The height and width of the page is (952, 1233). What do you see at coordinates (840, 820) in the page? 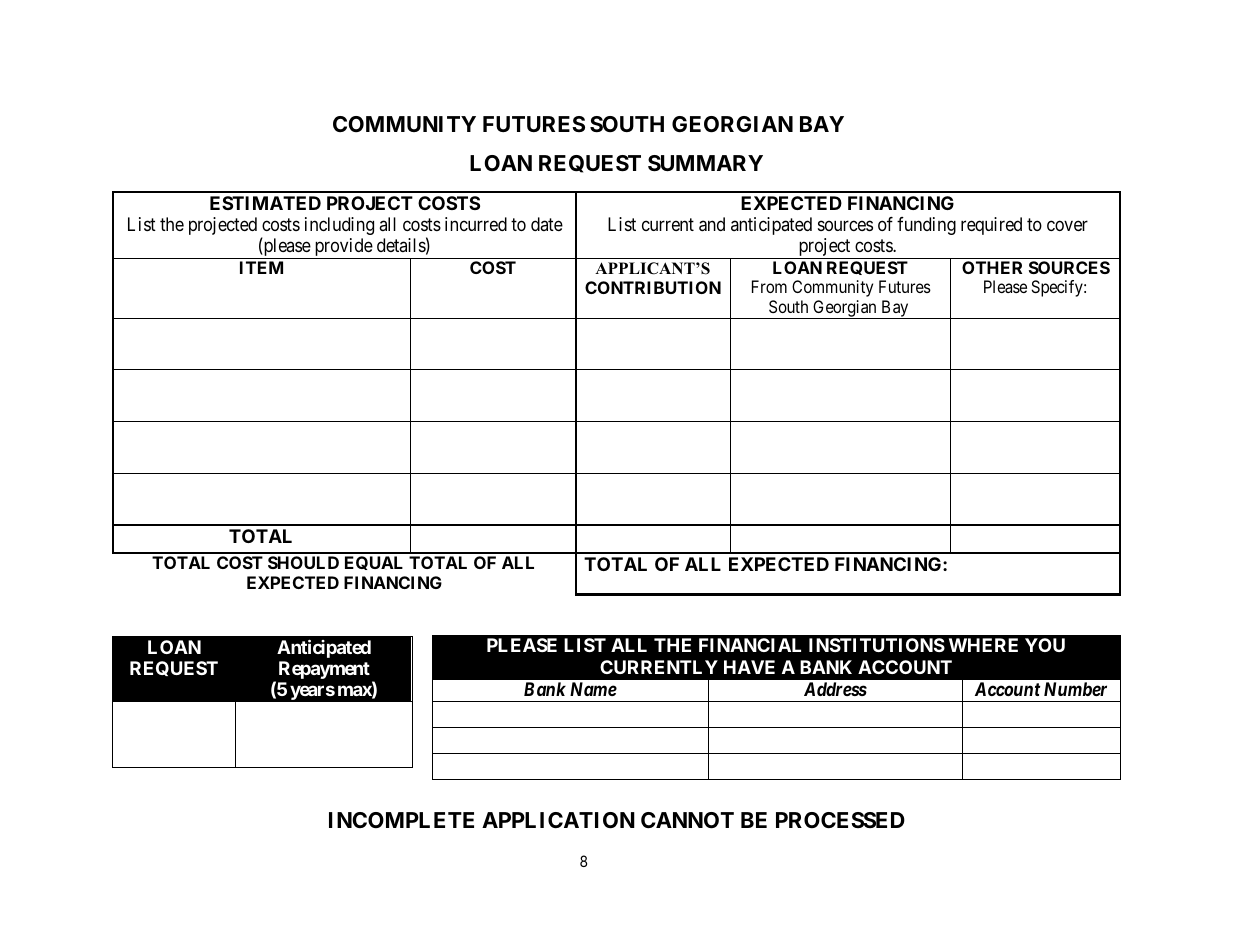
I see `PROCESSED` at bounding box center [840, 820].
